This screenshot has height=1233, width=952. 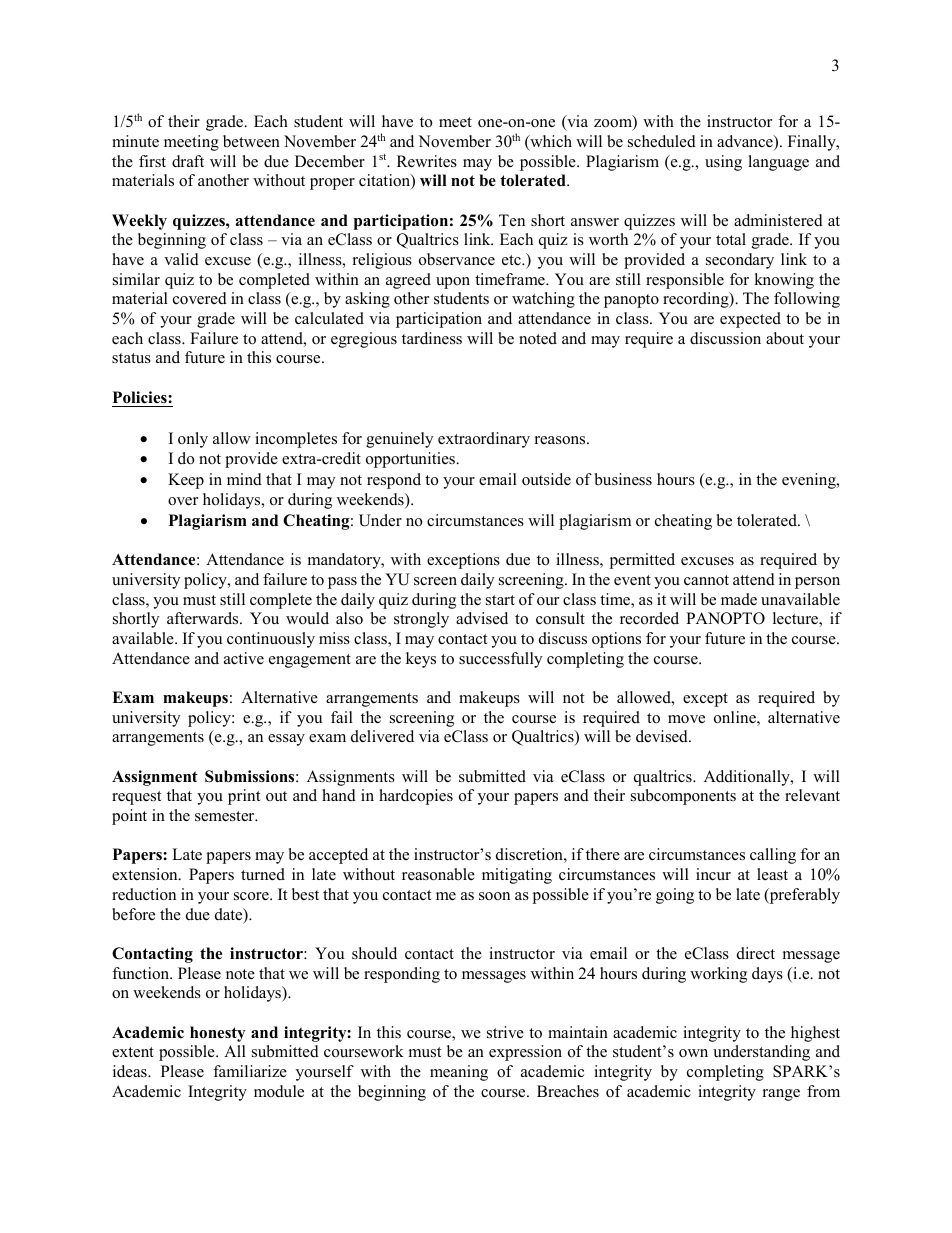 What do you see at coordinates (693, 1053) in the screenshot?
I see `own` at bounding box center [693, 1053].
